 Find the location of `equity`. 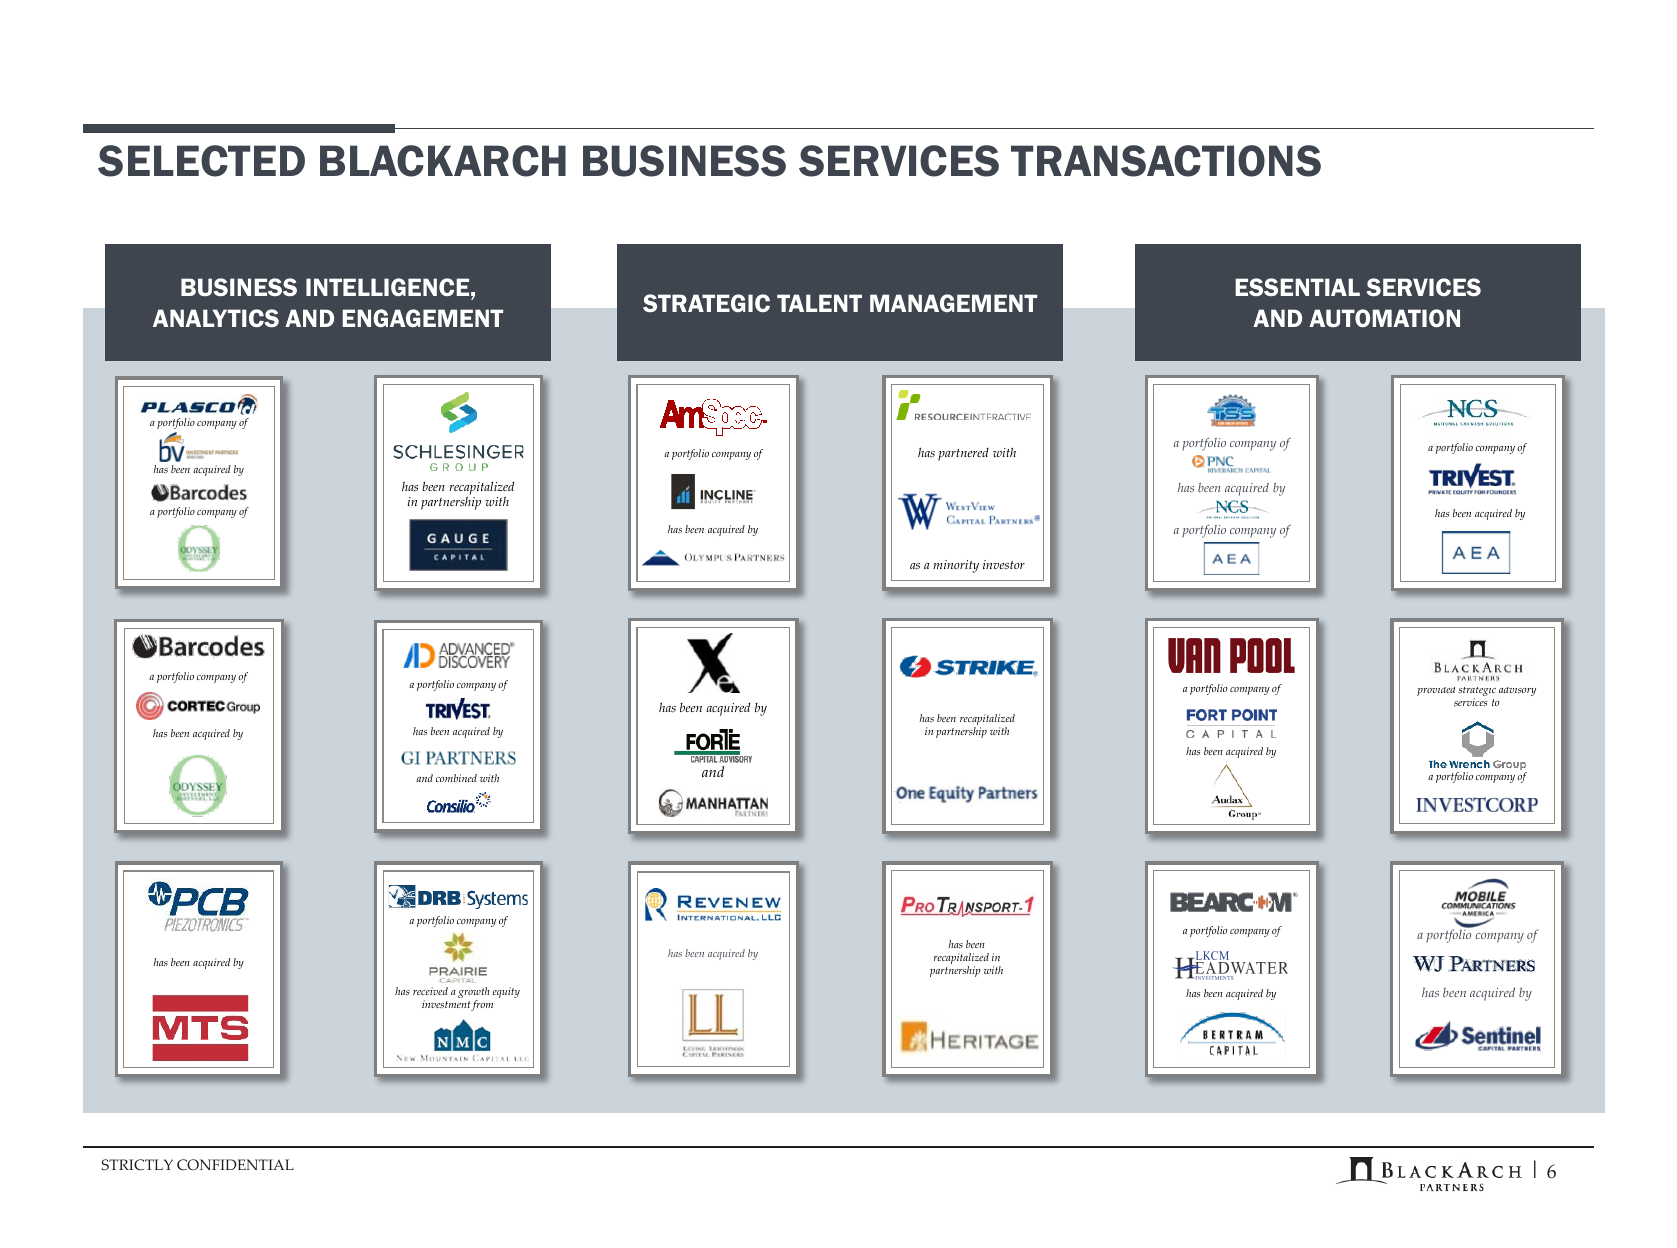

equity is located at coordinates (506, 992).
